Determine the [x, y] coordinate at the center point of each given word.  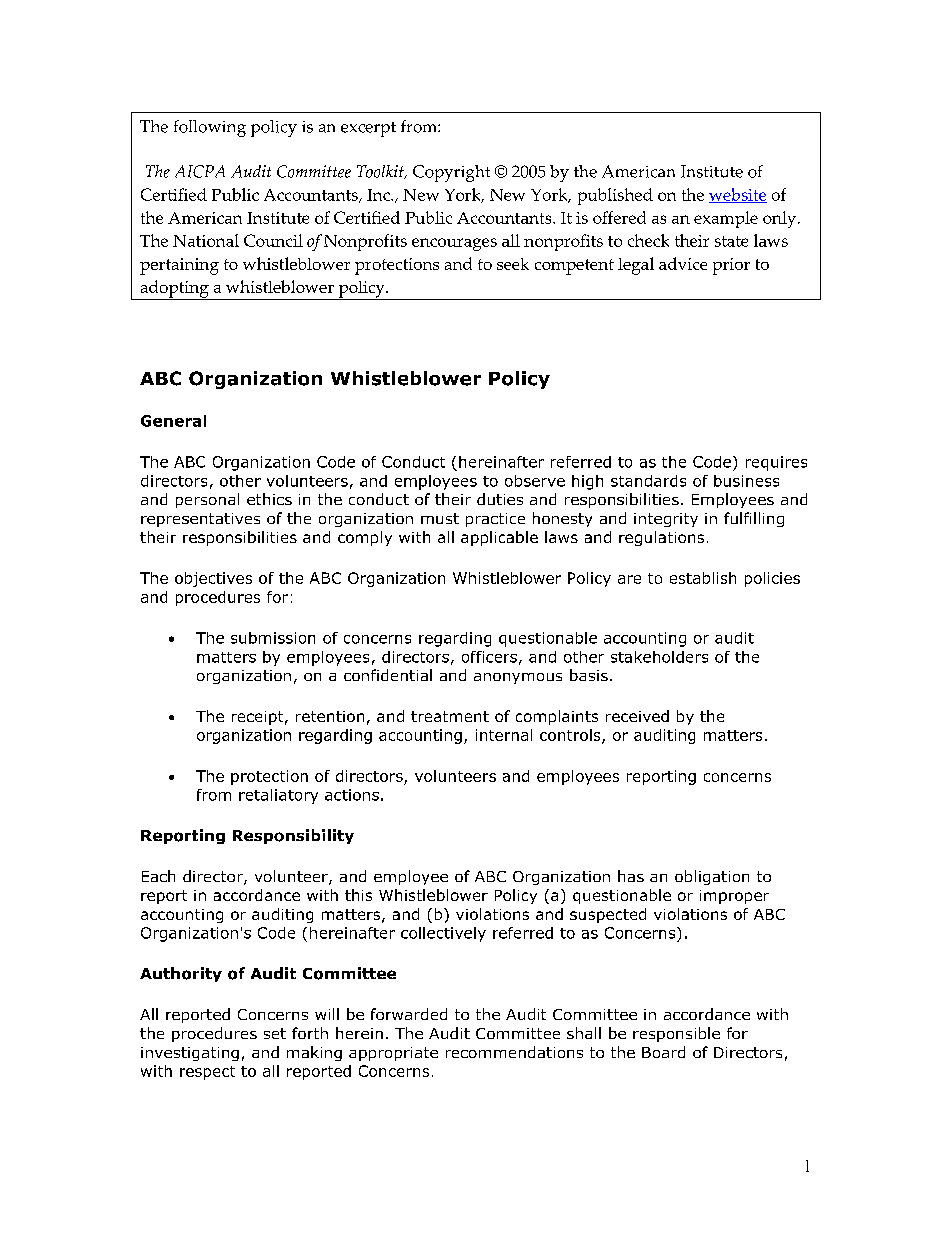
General [173, 421]
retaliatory [278, 796]
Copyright [451, 173]
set [275, 1033]
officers [489, 657]
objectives [213, 579]
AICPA [200, 171]
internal [504, 735]
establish [703, 578]
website [738, 195]
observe [535, 481]
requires [776, 463]
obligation [712, 877]
